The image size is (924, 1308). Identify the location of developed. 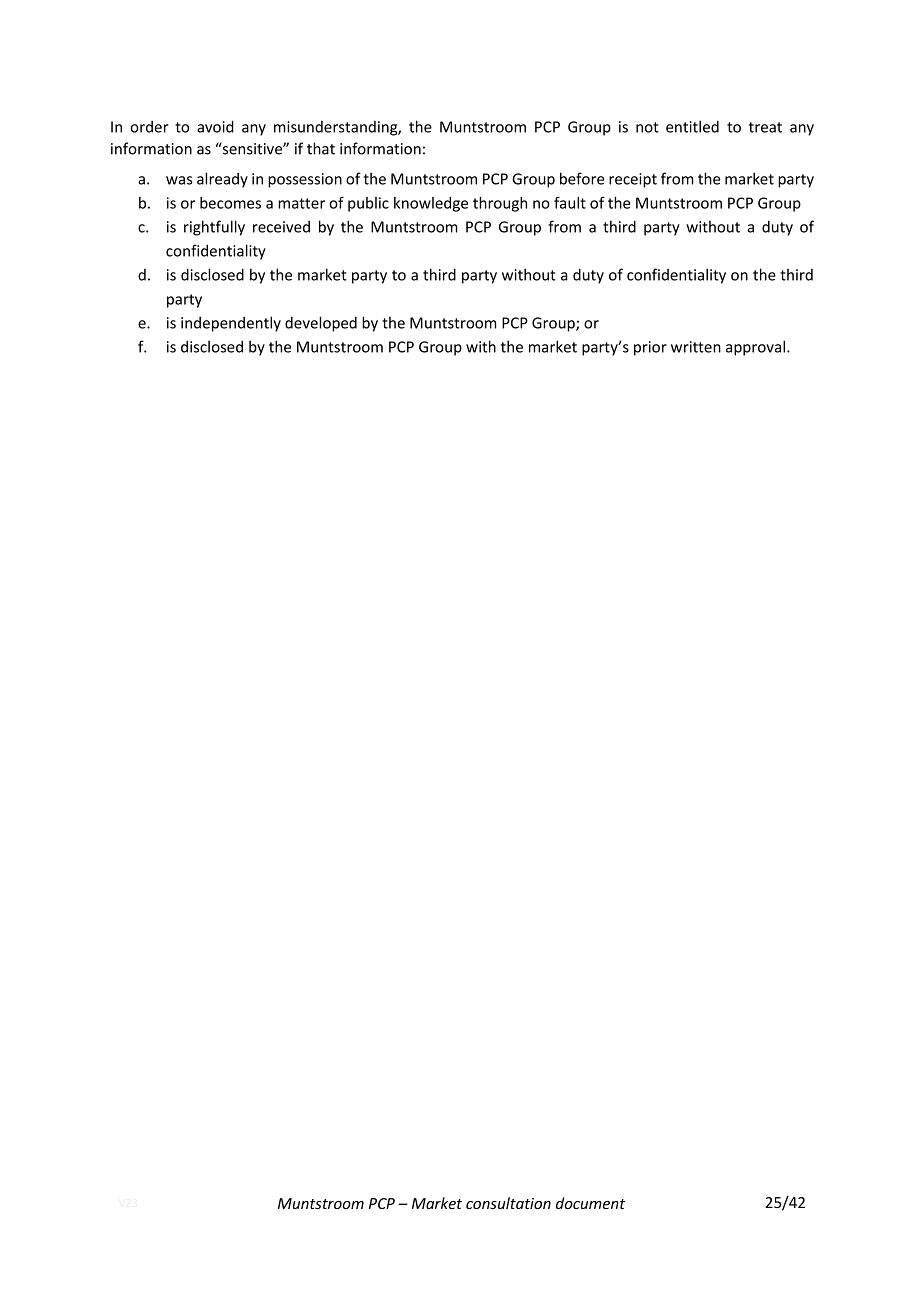
(321, 324).
